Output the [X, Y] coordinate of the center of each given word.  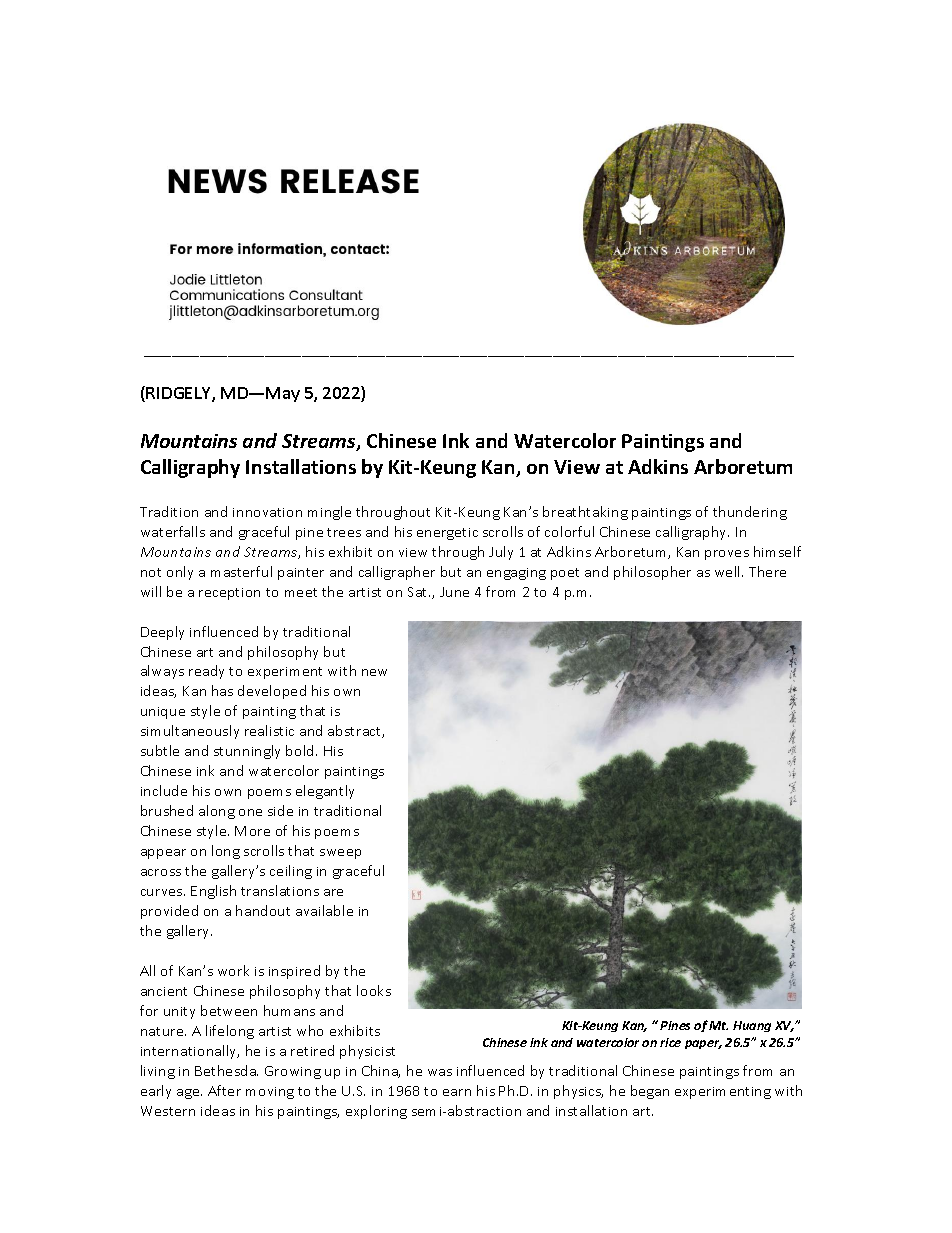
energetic [447, 534]
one [250, 812]
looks [374, 990]
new [374, 672]
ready [206, 672]
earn [457, 1092]
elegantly [325, 792]
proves [727, 555]
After [224, 1090]
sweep [340, 854]
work [233, 970]
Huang [752, 1026]
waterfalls [173, 531]
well [729, 571]
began [650, 1092]
